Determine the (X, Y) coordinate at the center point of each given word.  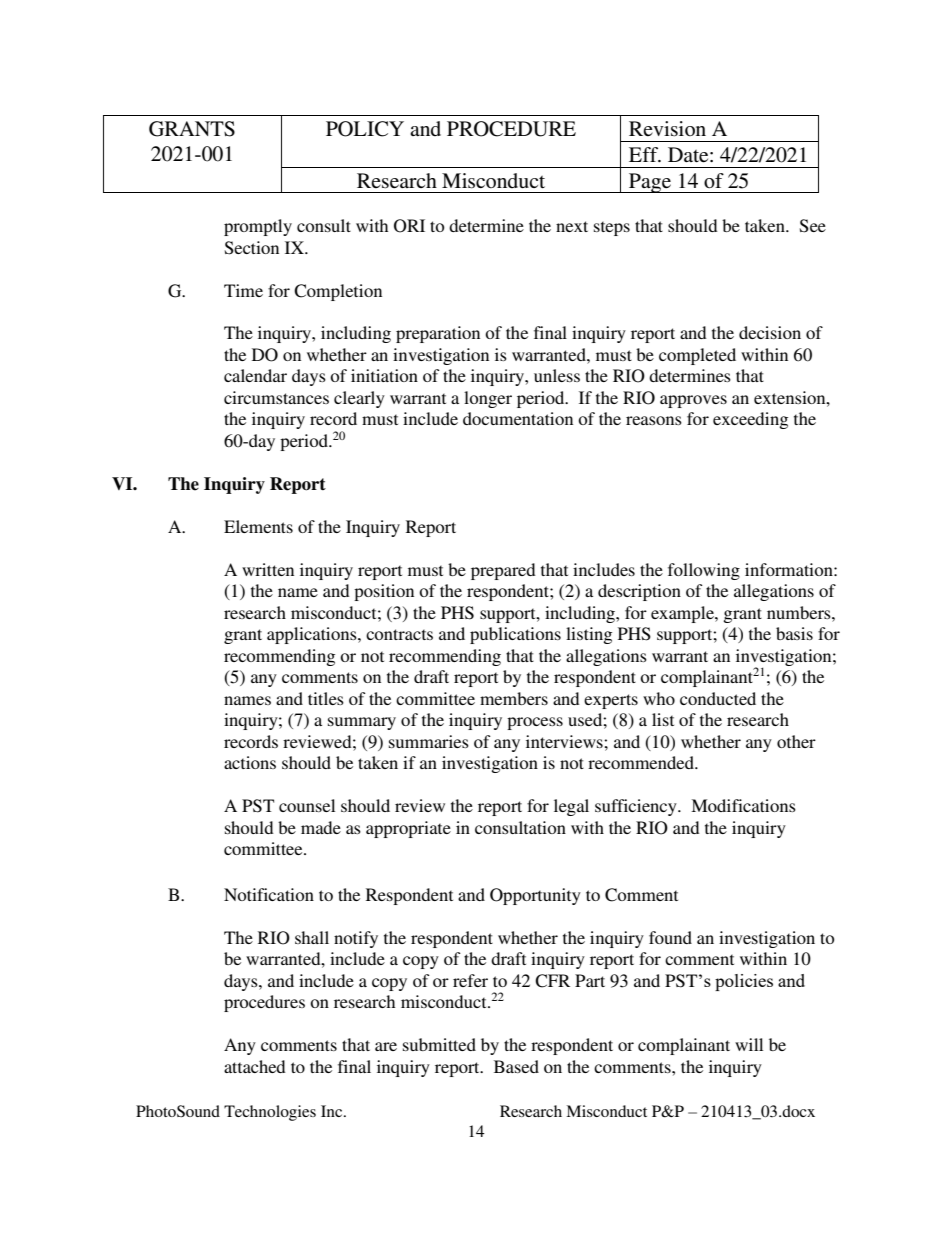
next (572, 226)
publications (515, 635)
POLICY (365, 129)
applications (313, 635)
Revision (667, 129)
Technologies (270, 1113)
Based (516, 1066)
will (749, 1044)
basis (794, 633)
